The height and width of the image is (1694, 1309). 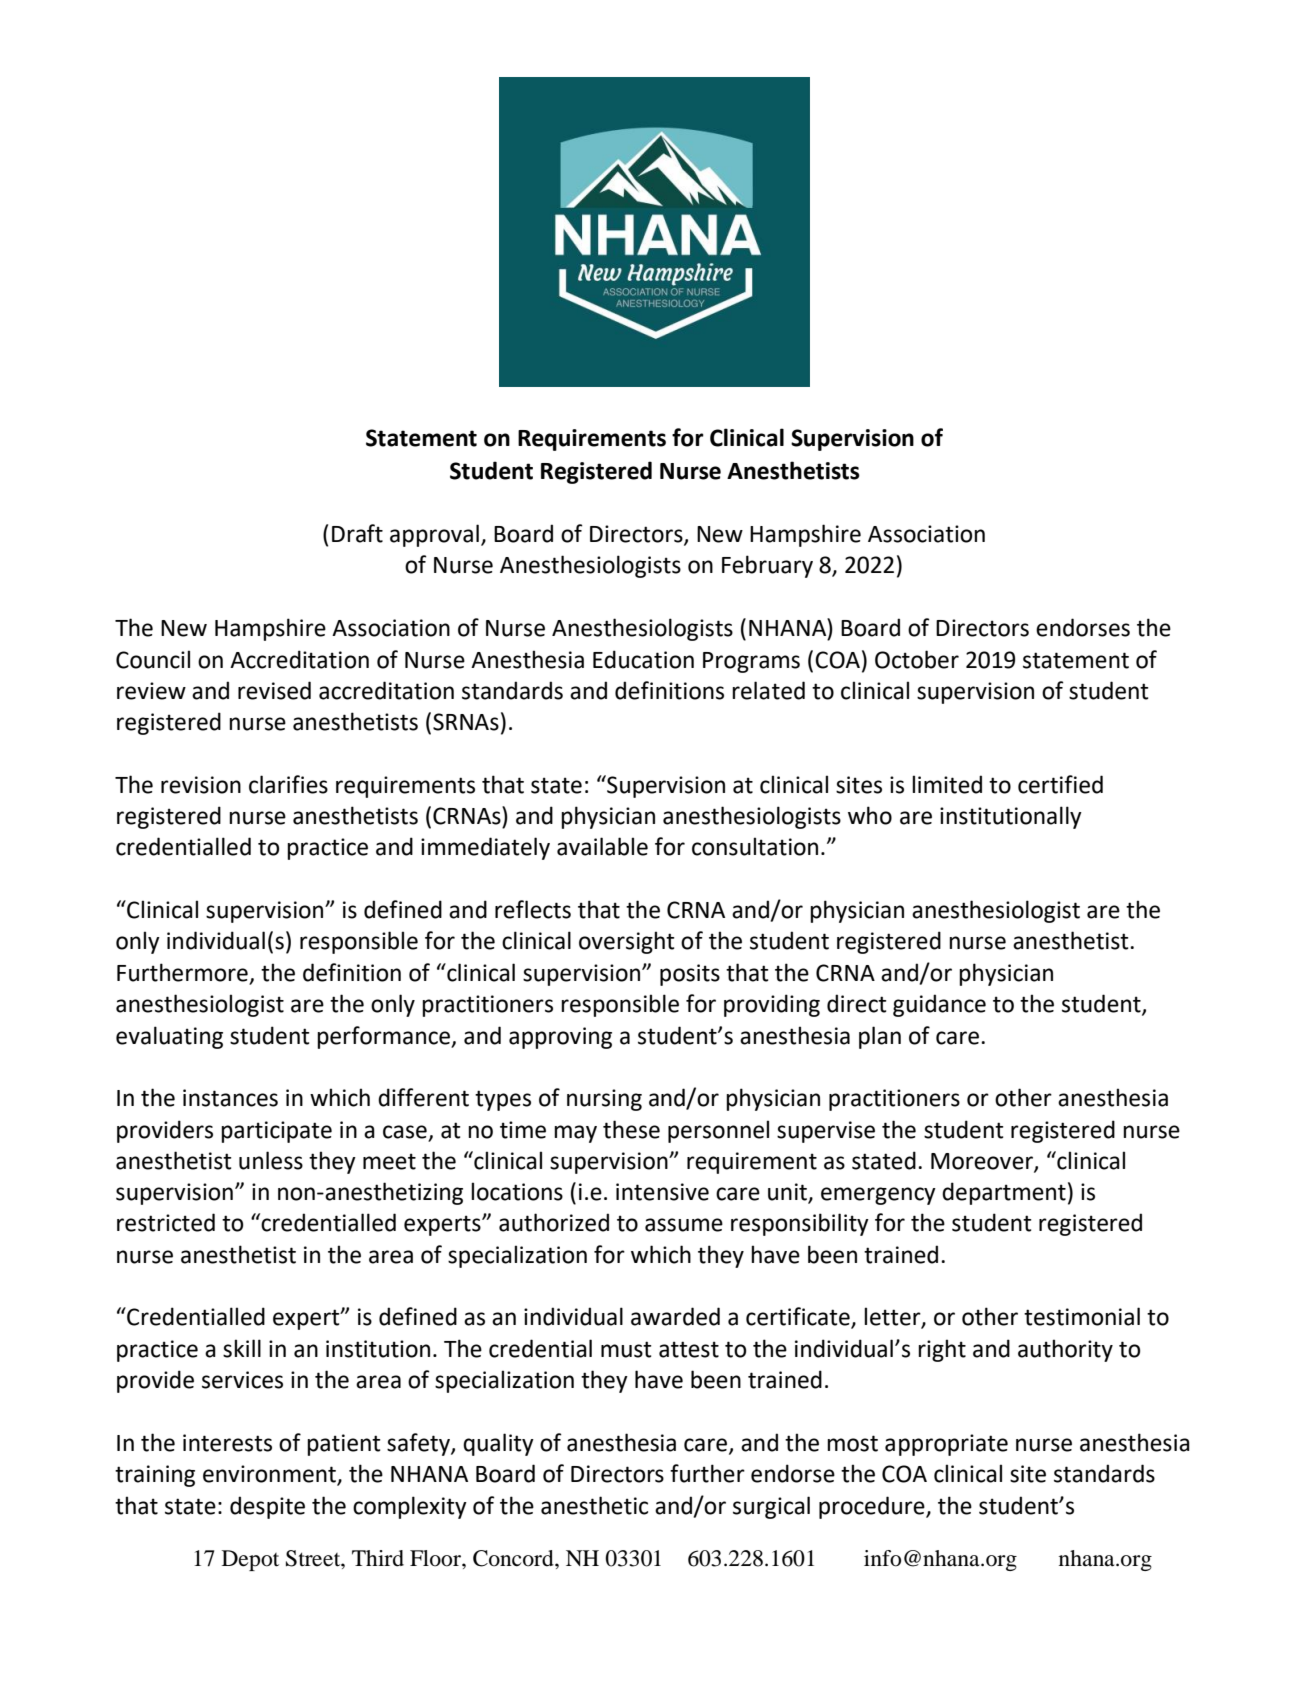 What do you see at coordinates (267, 1507) in the image?
I see `despite` at bounding box center [267, 1507].
